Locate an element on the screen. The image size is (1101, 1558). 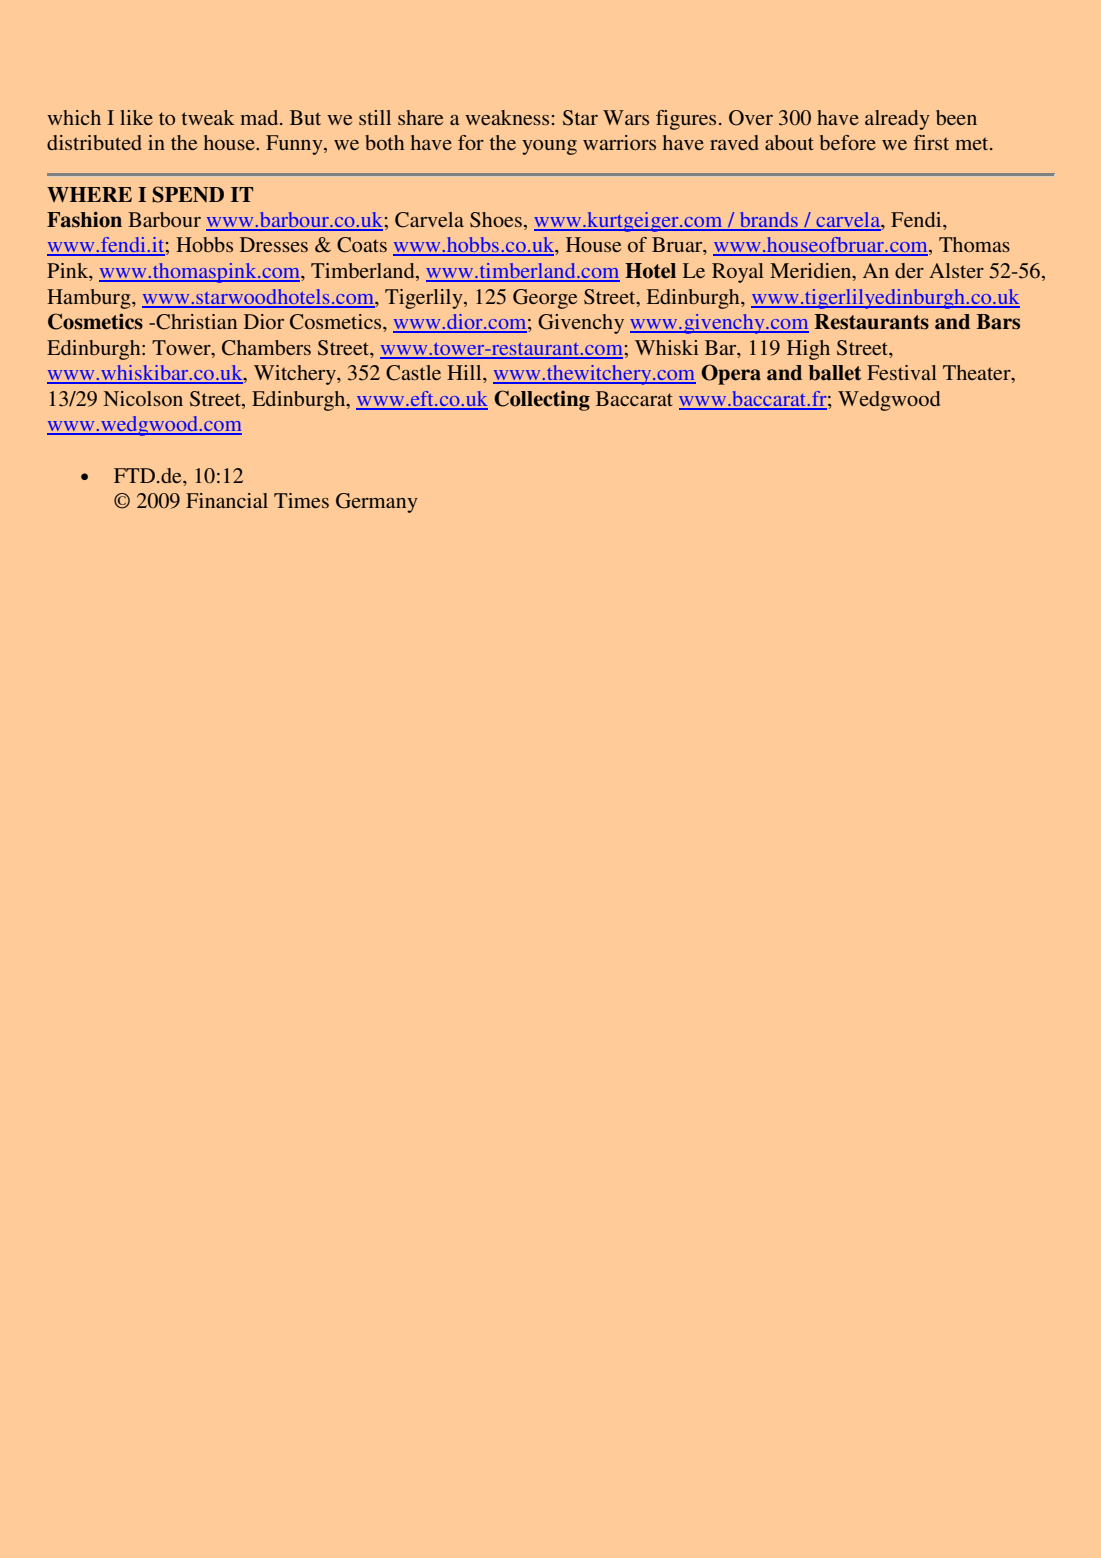
already is located at coordinates (897, 120).
